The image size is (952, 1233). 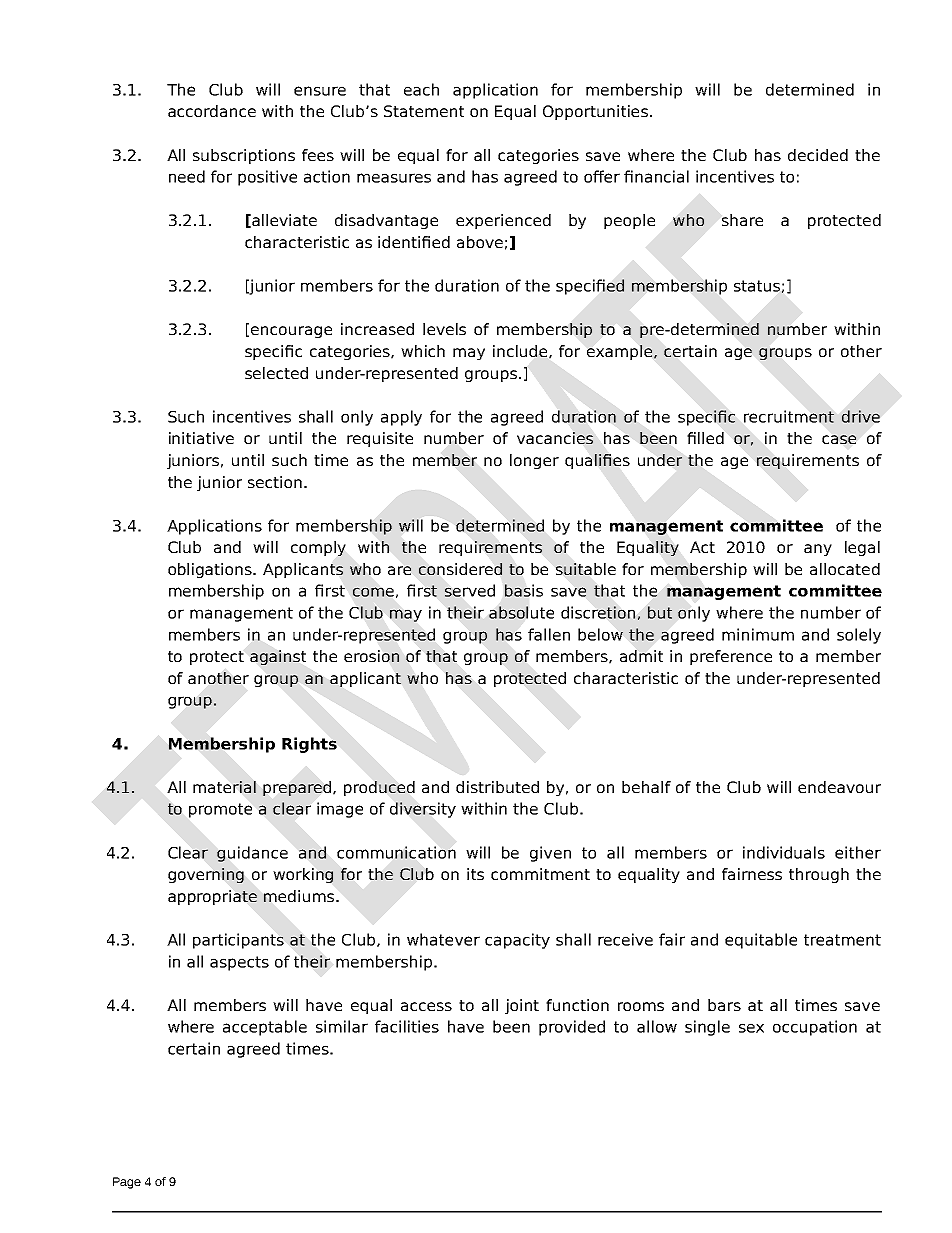 What do you see at coordinates (758, 634) in the screenshot?
I see `minimum` at bounding box center [758, 634].
